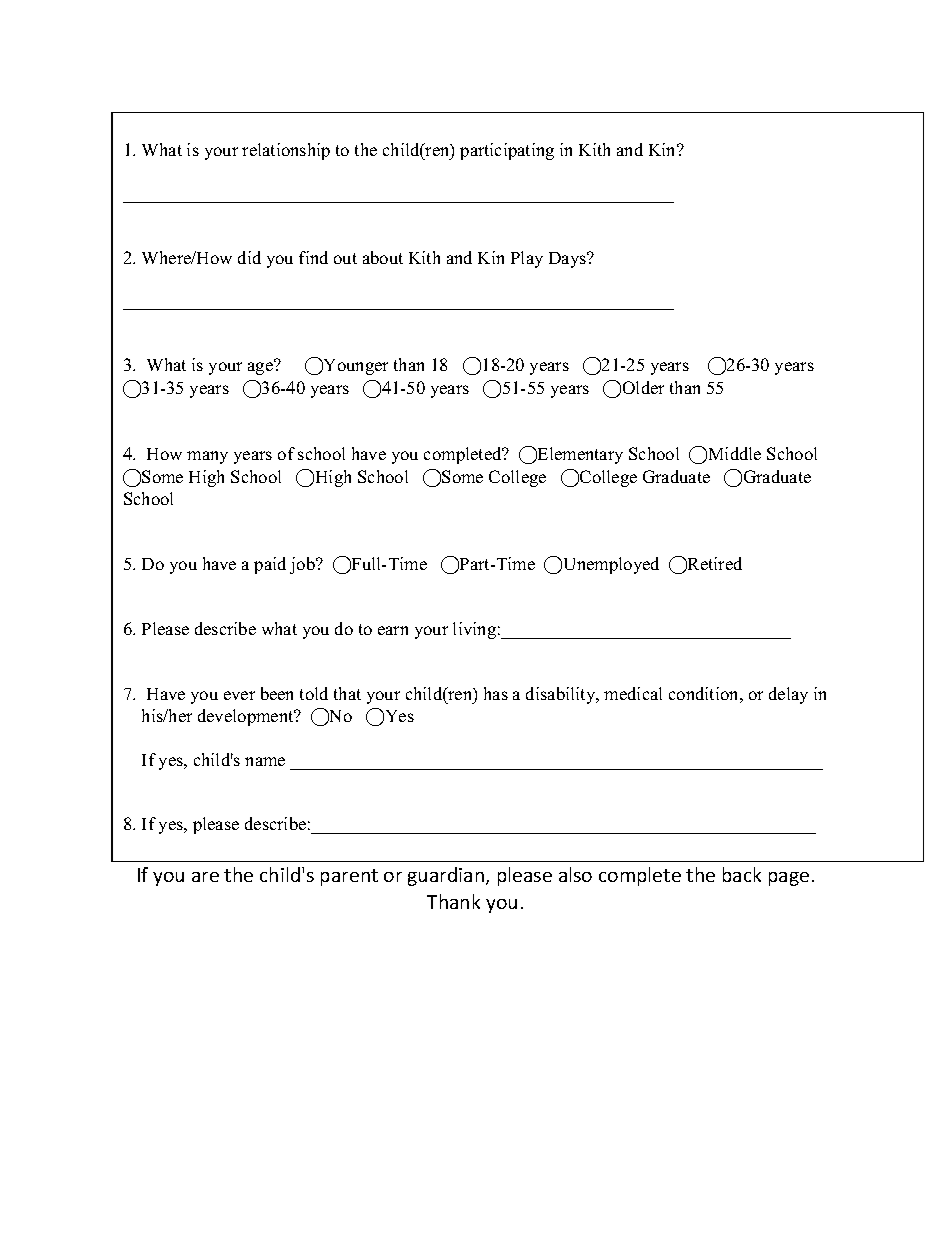  Describe the element at coordinates (303, 565) in the image. I see `job` at that location.
